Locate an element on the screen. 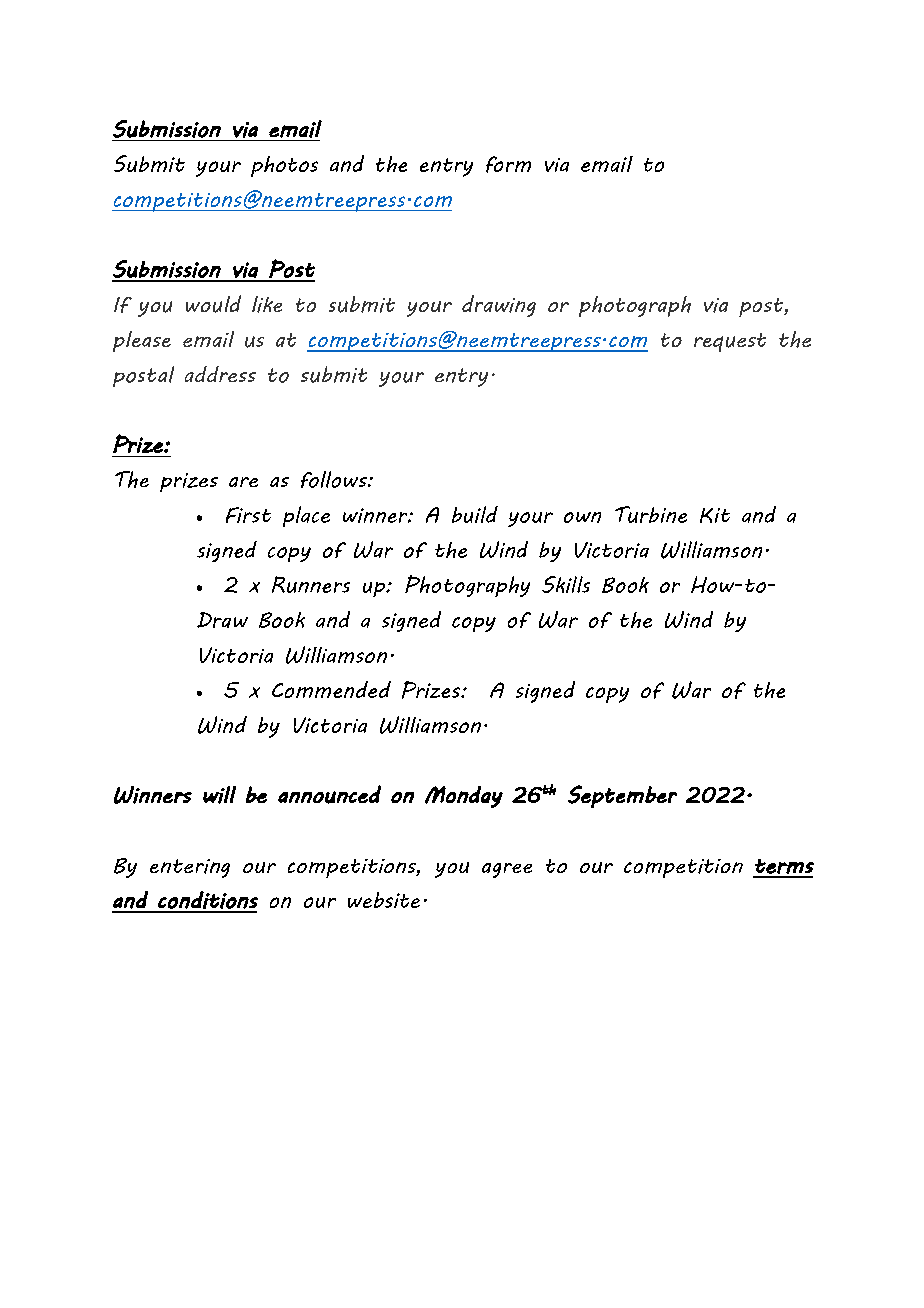  entering is located at coordinates (190, 868).
